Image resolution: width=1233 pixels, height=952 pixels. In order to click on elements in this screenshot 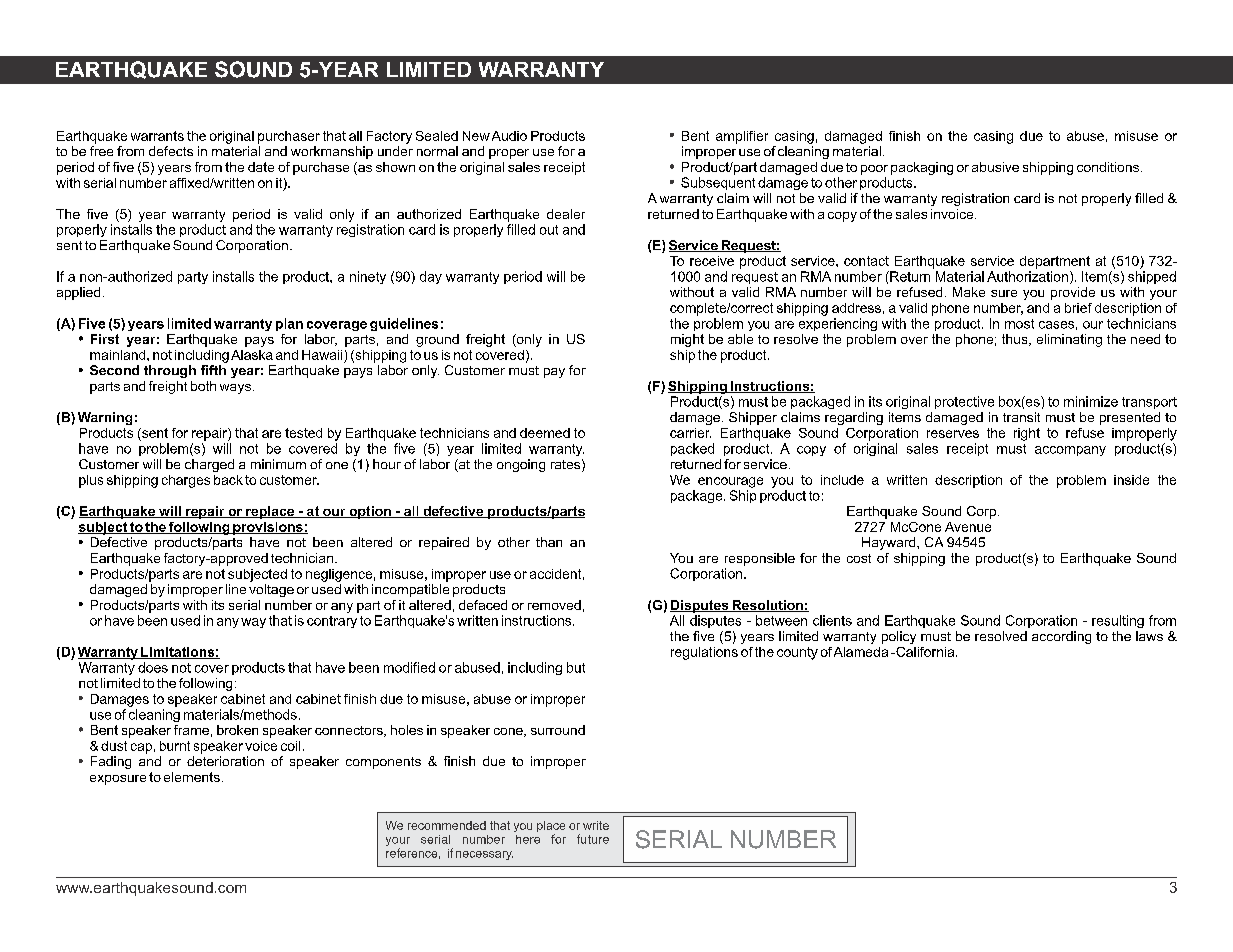, I will do `click(192, 777)`.
